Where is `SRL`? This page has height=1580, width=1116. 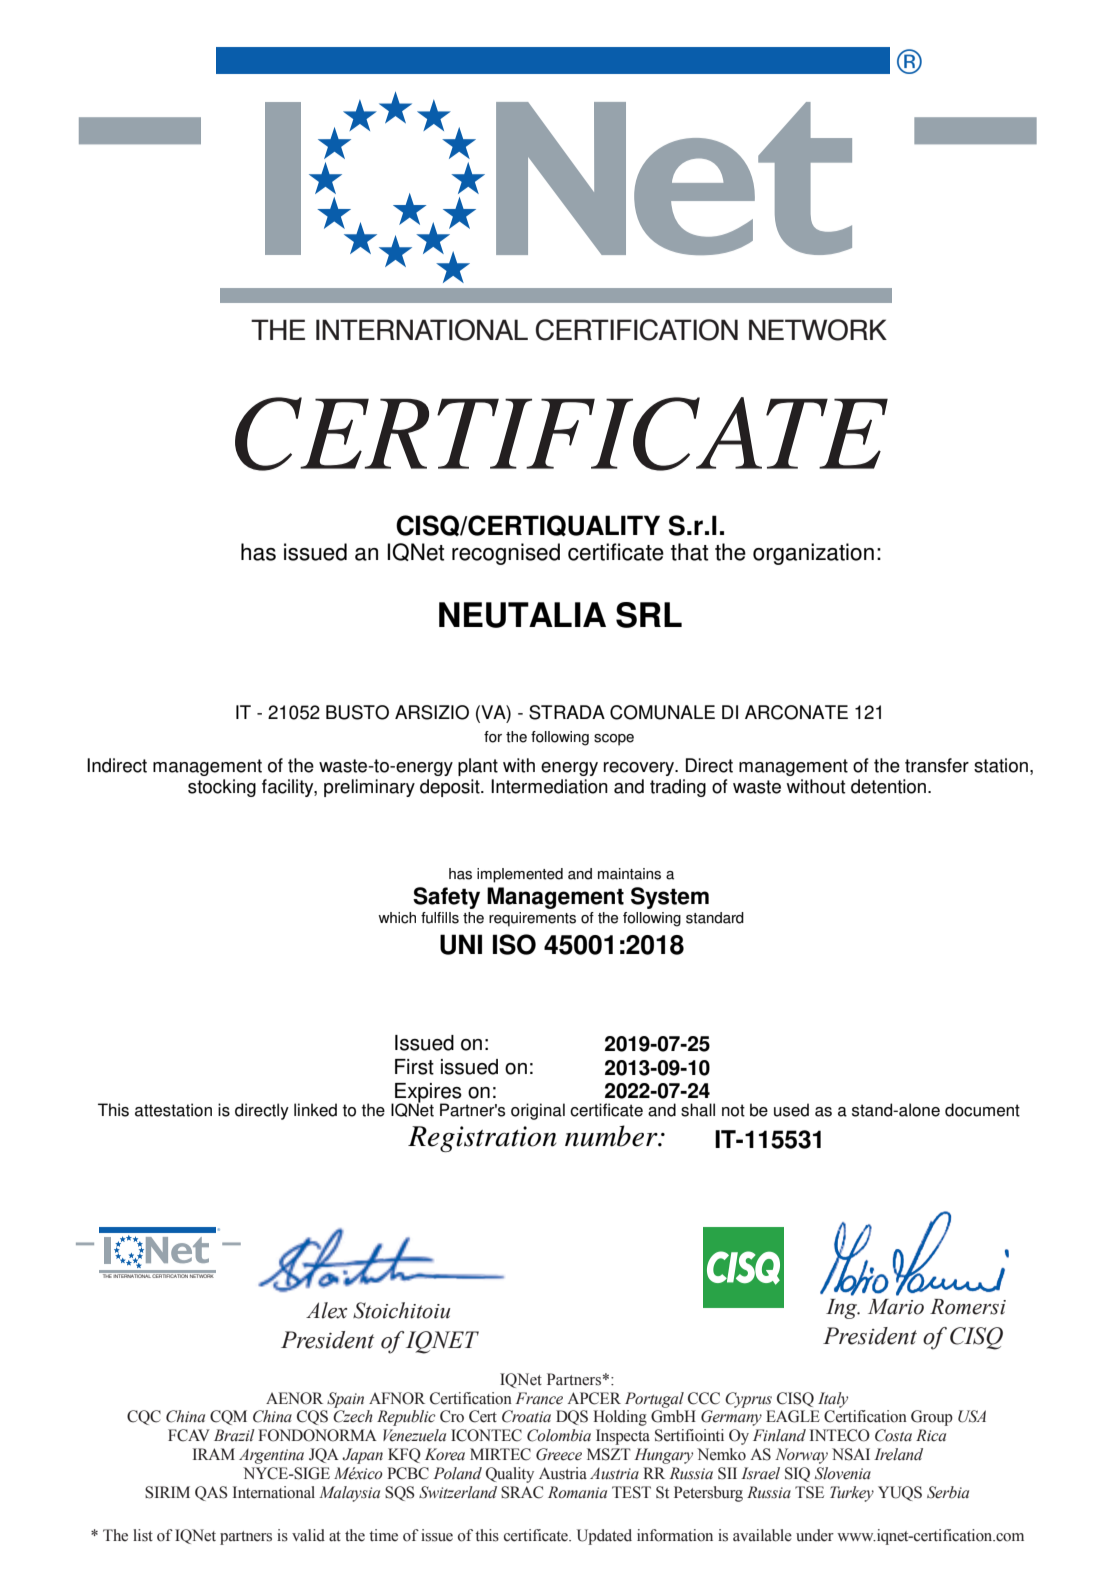 SRL is located at coordinates (649, 615).
